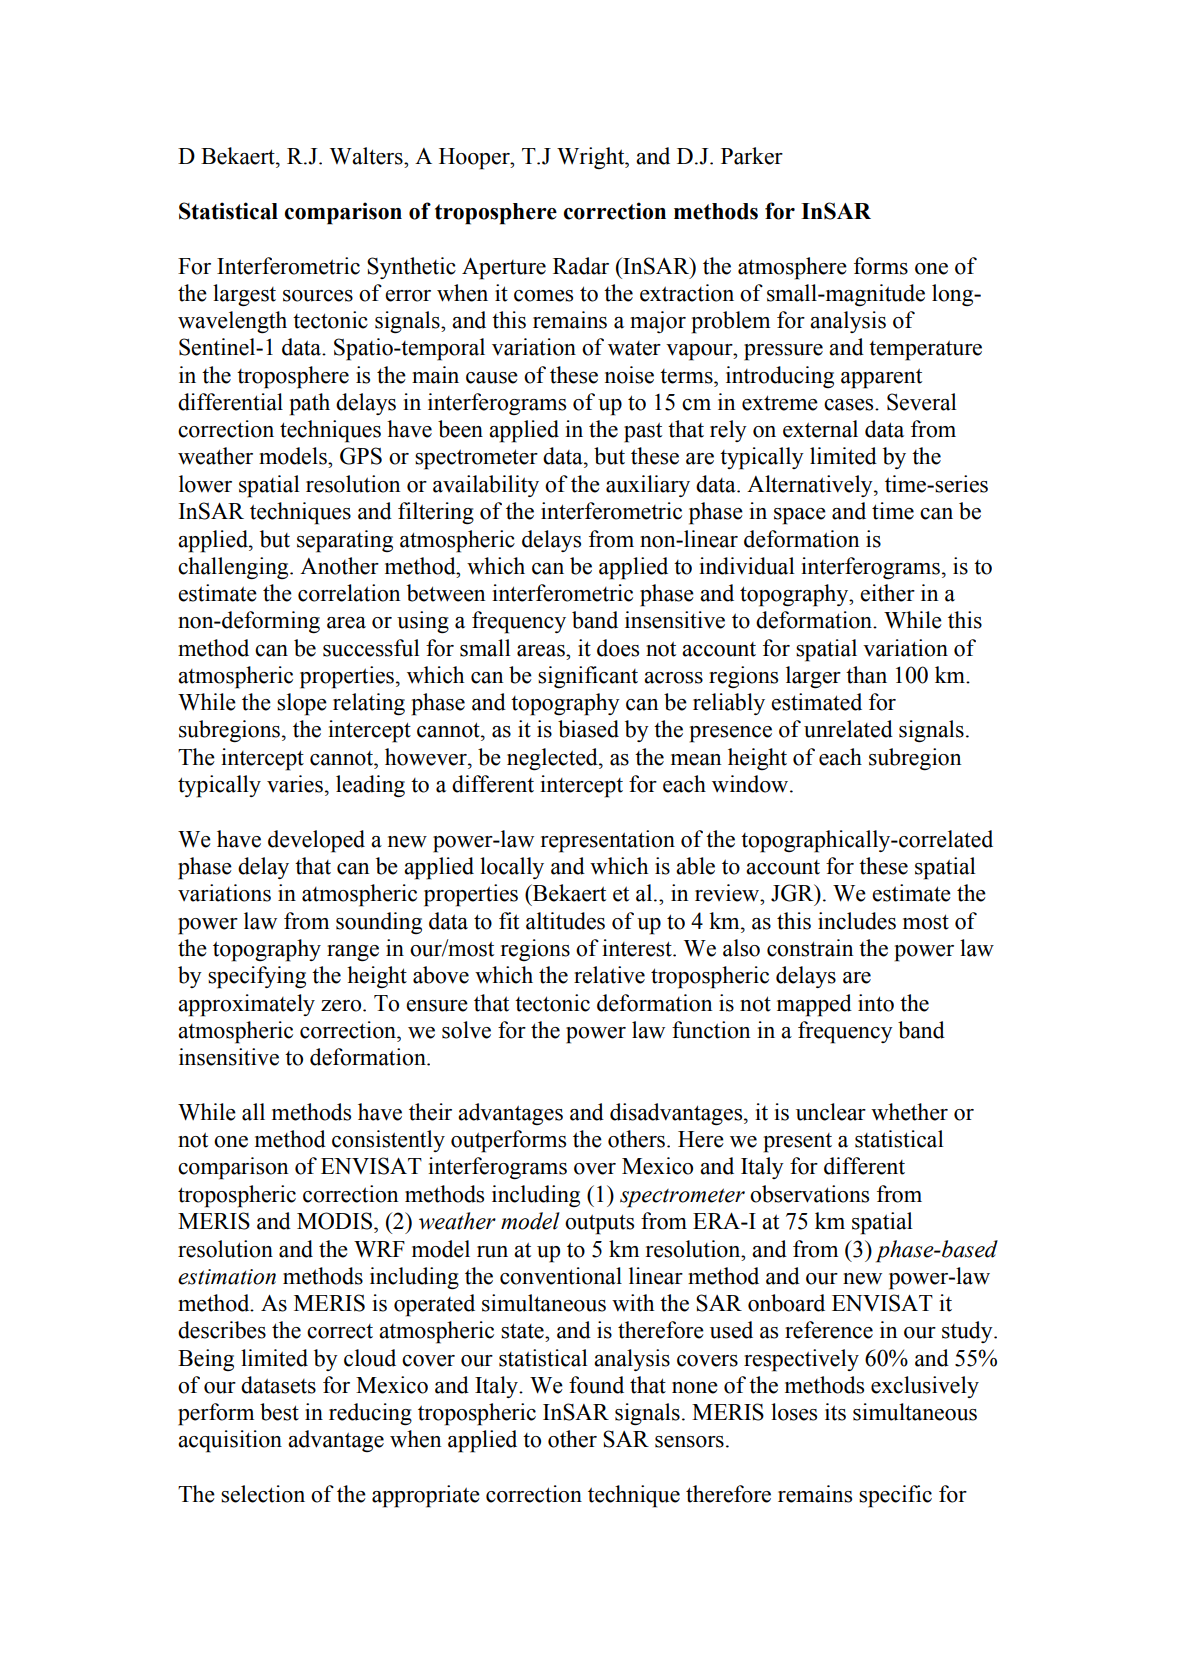  What do you see at coordinates (581, 266) in the document?
I see `Radar` at bounding box center [581, 266].
